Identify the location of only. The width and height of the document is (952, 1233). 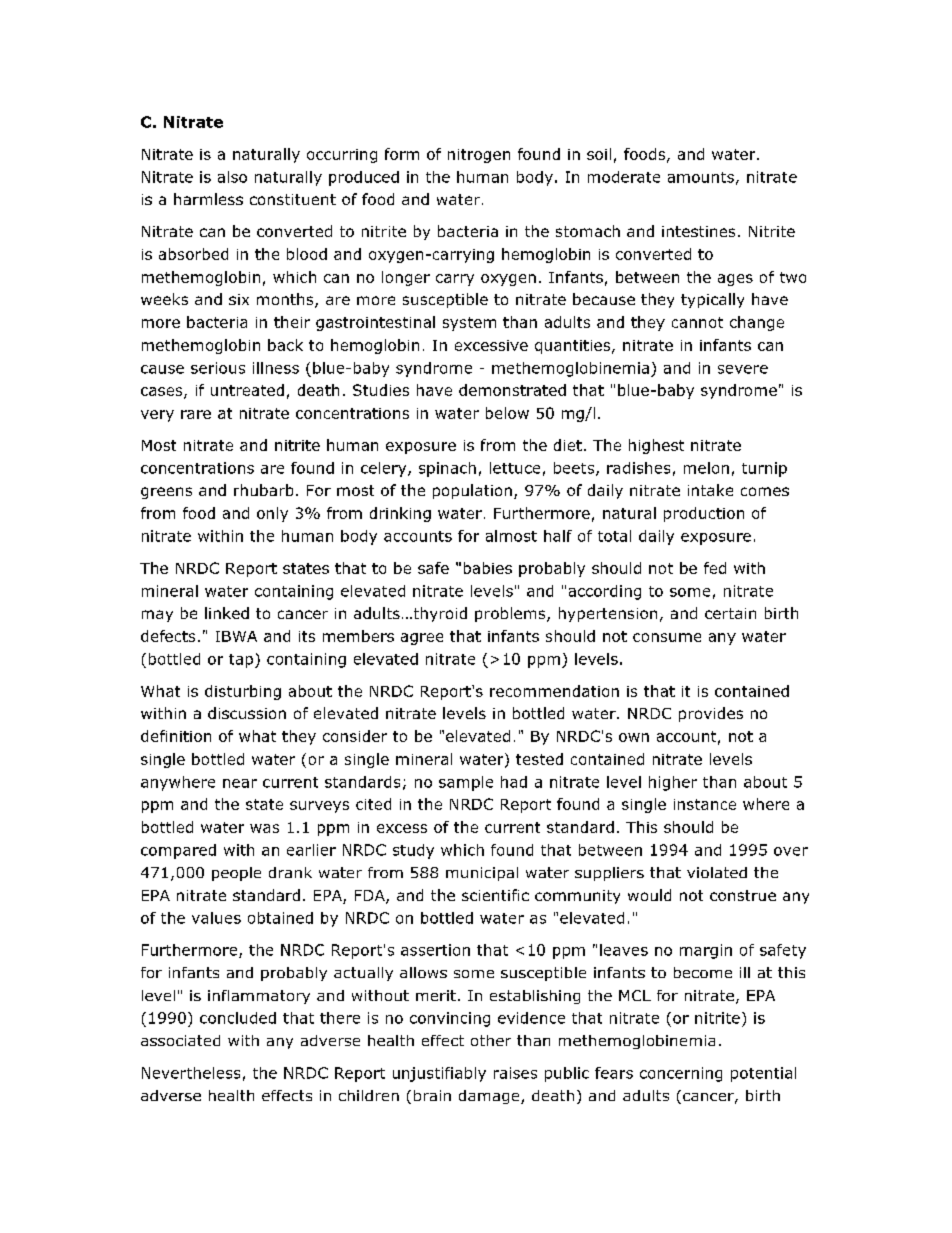
(272, 514).
